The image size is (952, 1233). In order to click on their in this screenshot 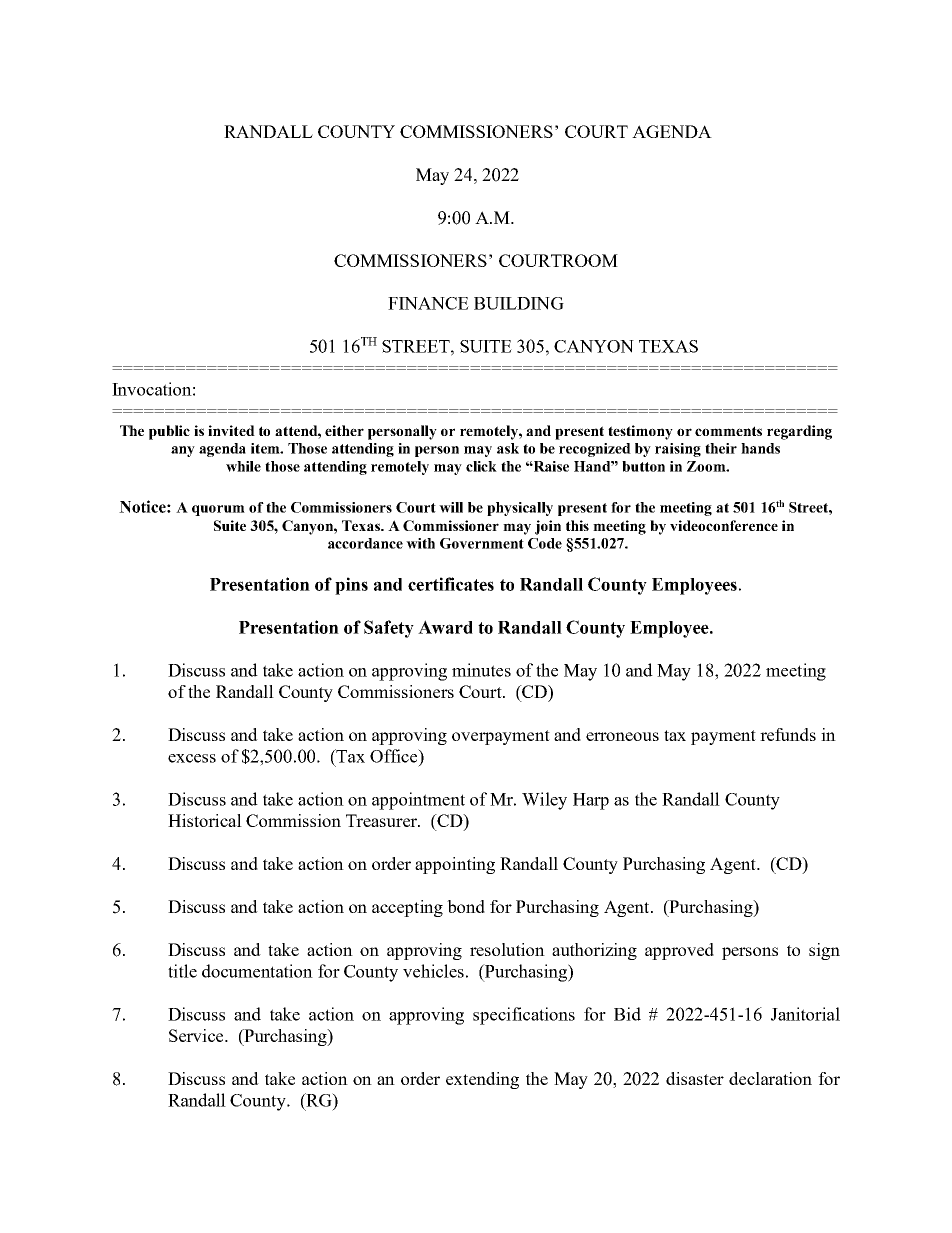, I will do `click(721, 448)`.
